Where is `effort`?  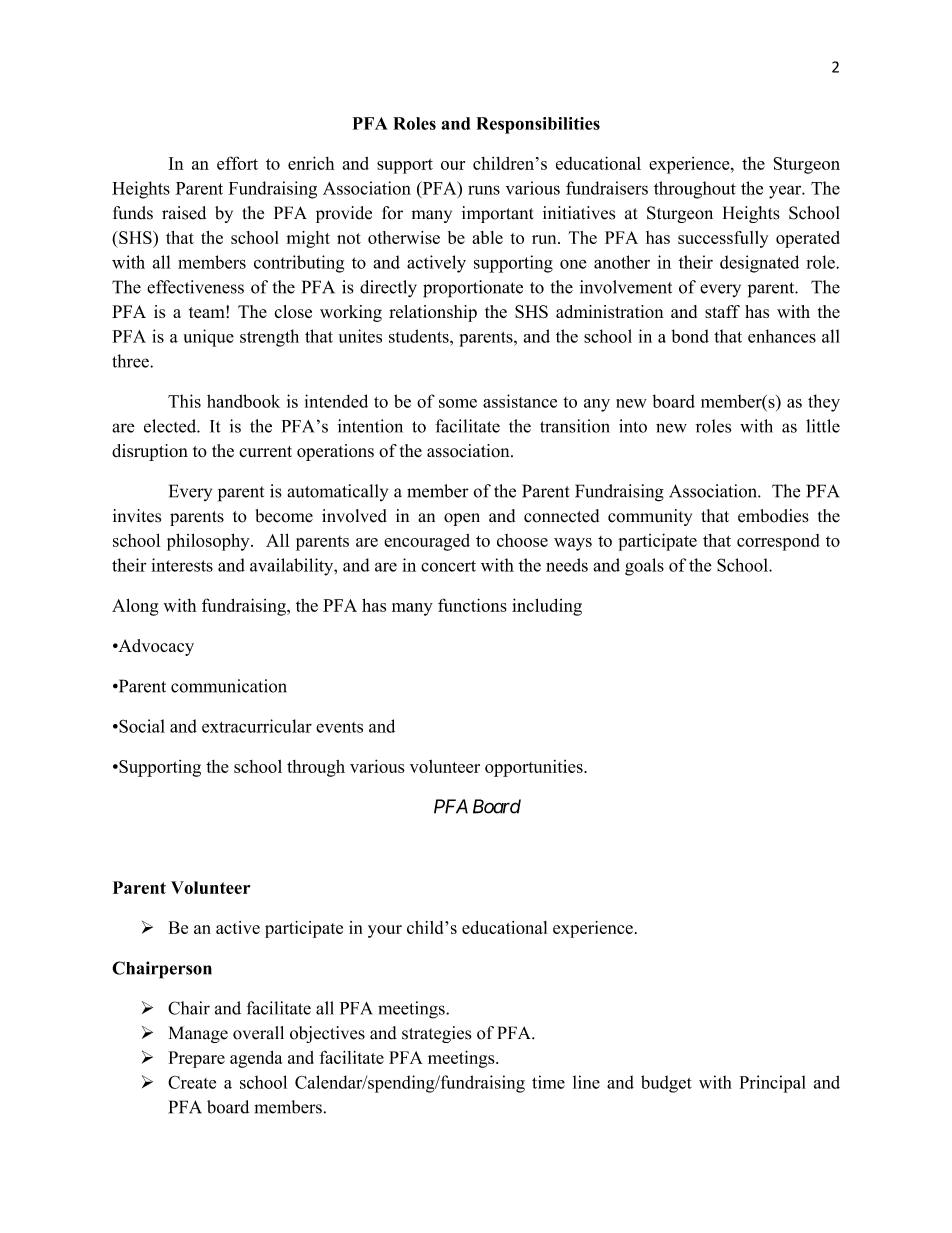
effort is located at coordinates (237, 163).
